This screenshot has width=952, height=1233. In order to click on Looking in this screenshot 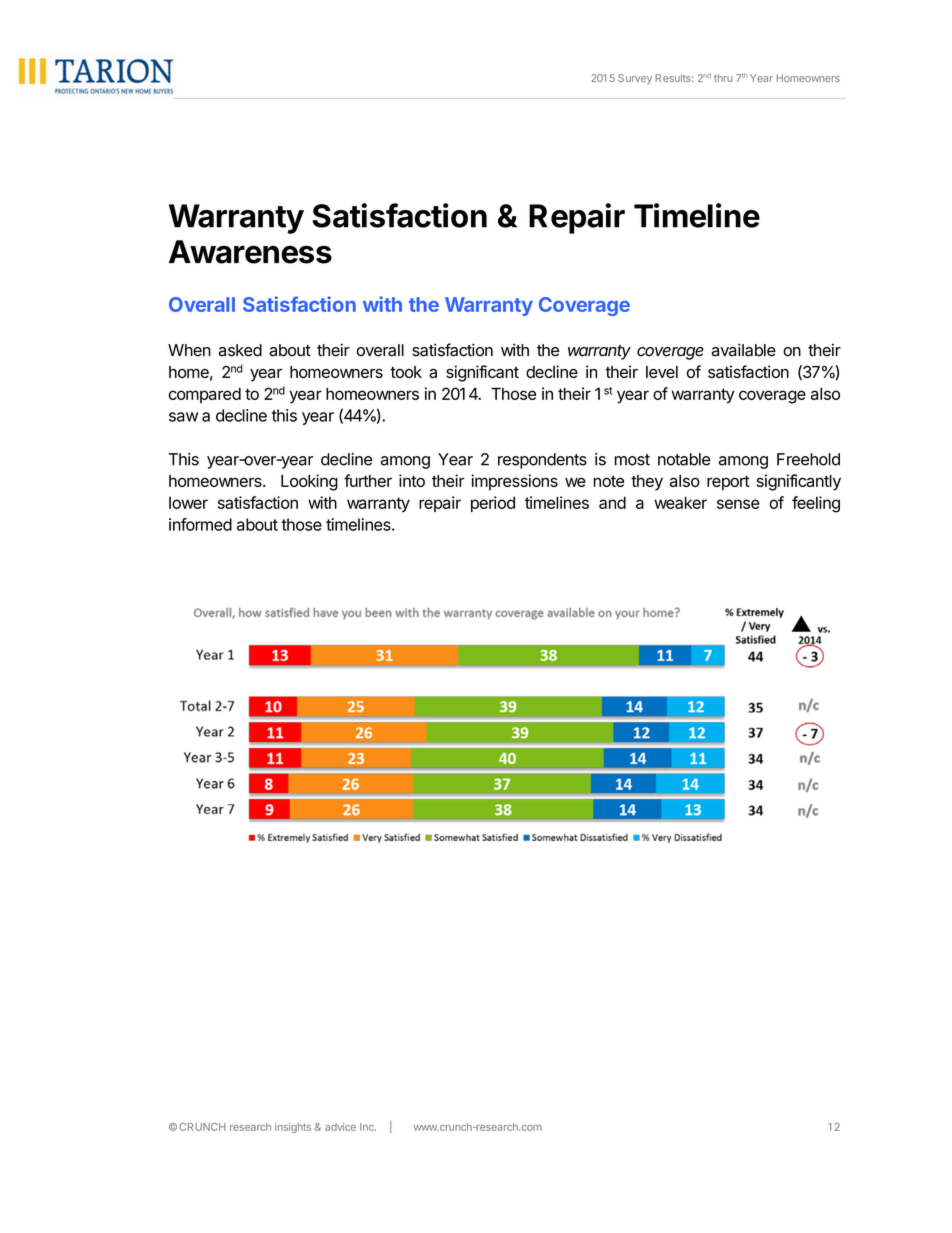, I will do `click(309, 482)`.
